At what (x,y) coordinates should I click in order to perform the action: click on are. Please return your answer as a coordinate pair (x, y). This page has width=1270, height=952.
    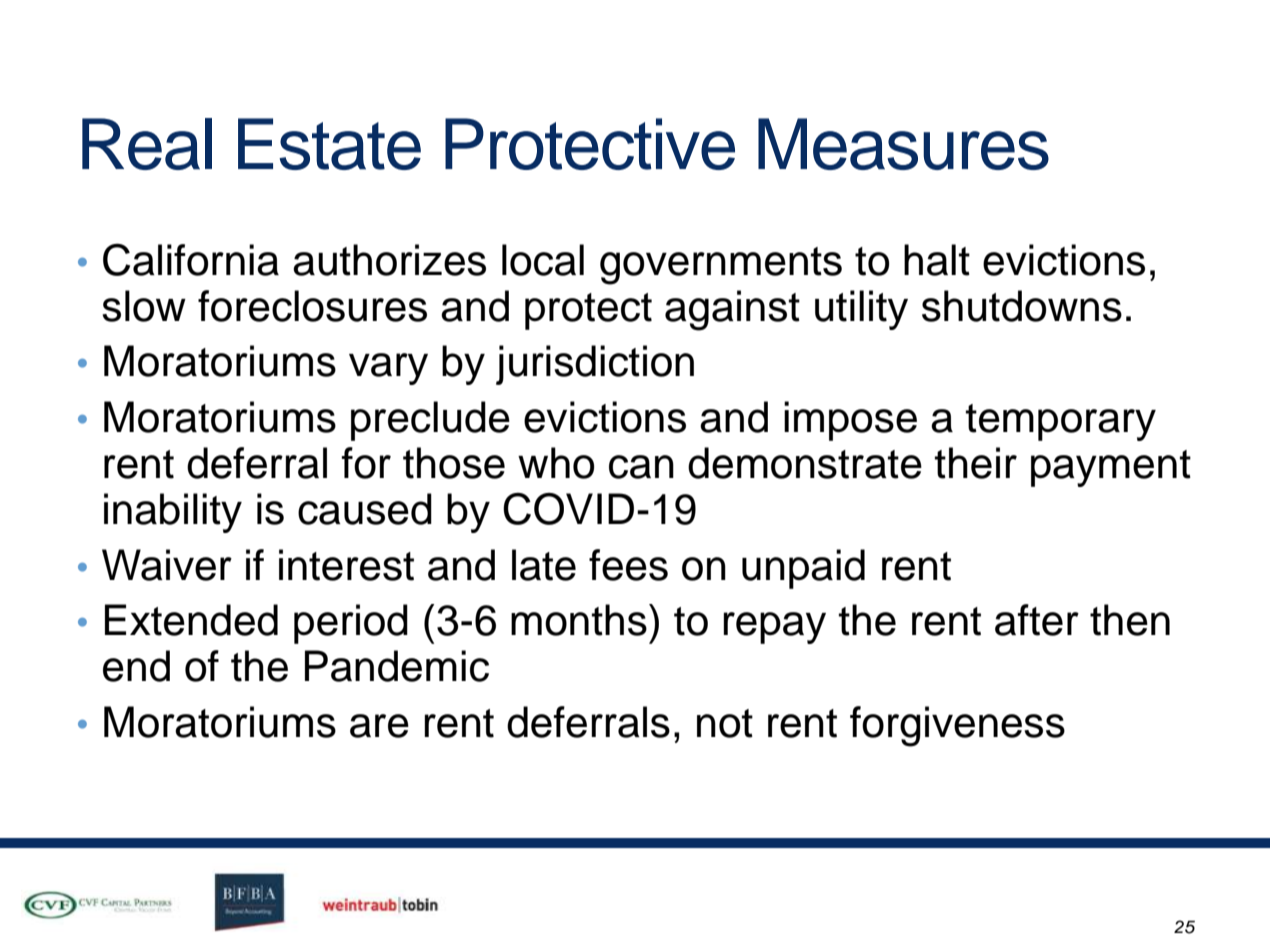
    Looking at the image, I should click on (379, 726).
